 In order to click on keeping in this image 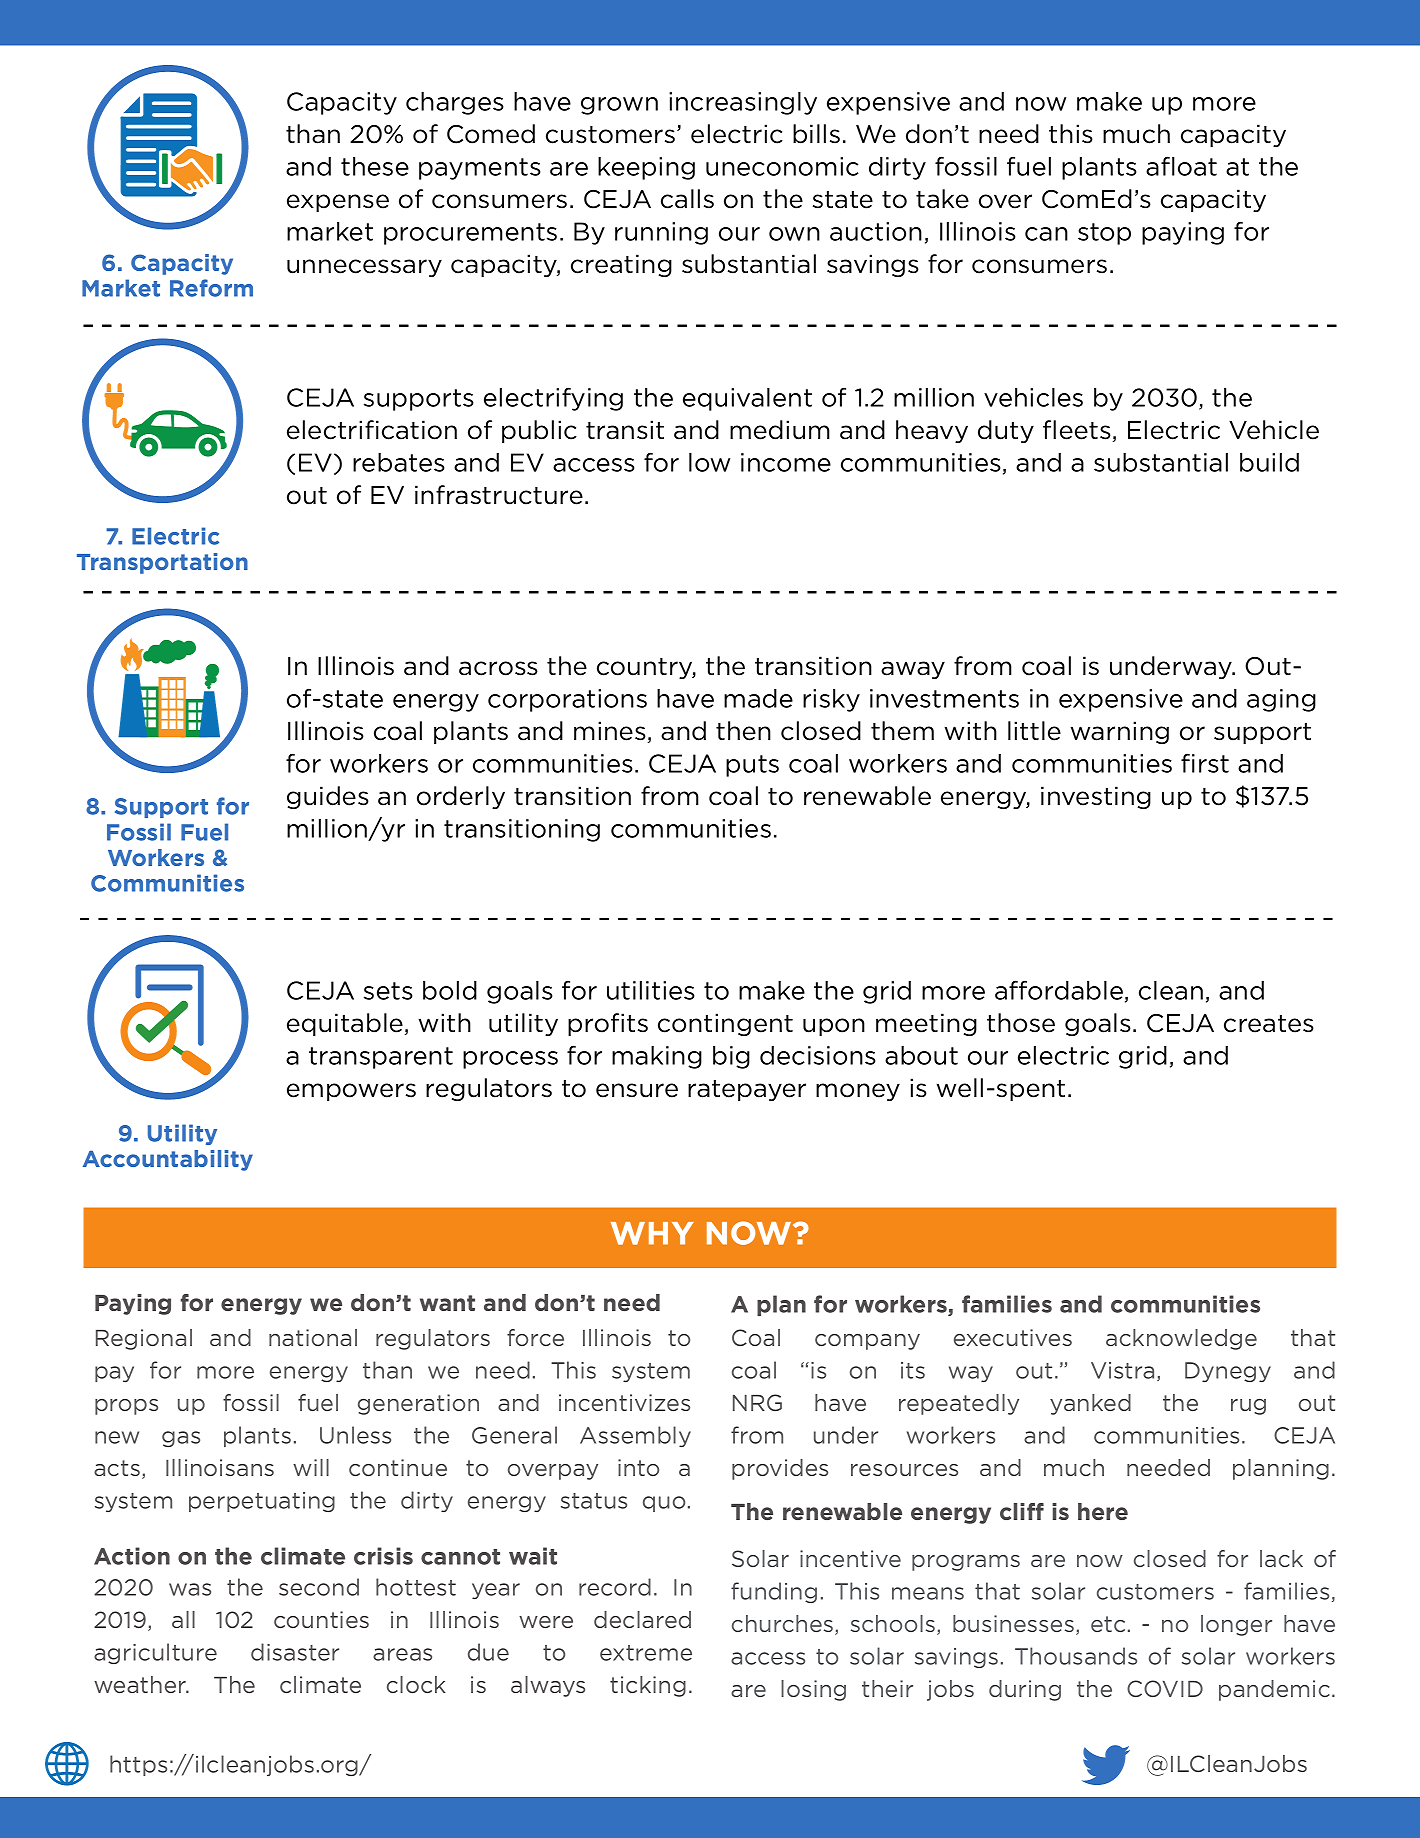, I will do `click(646, 168)`.
